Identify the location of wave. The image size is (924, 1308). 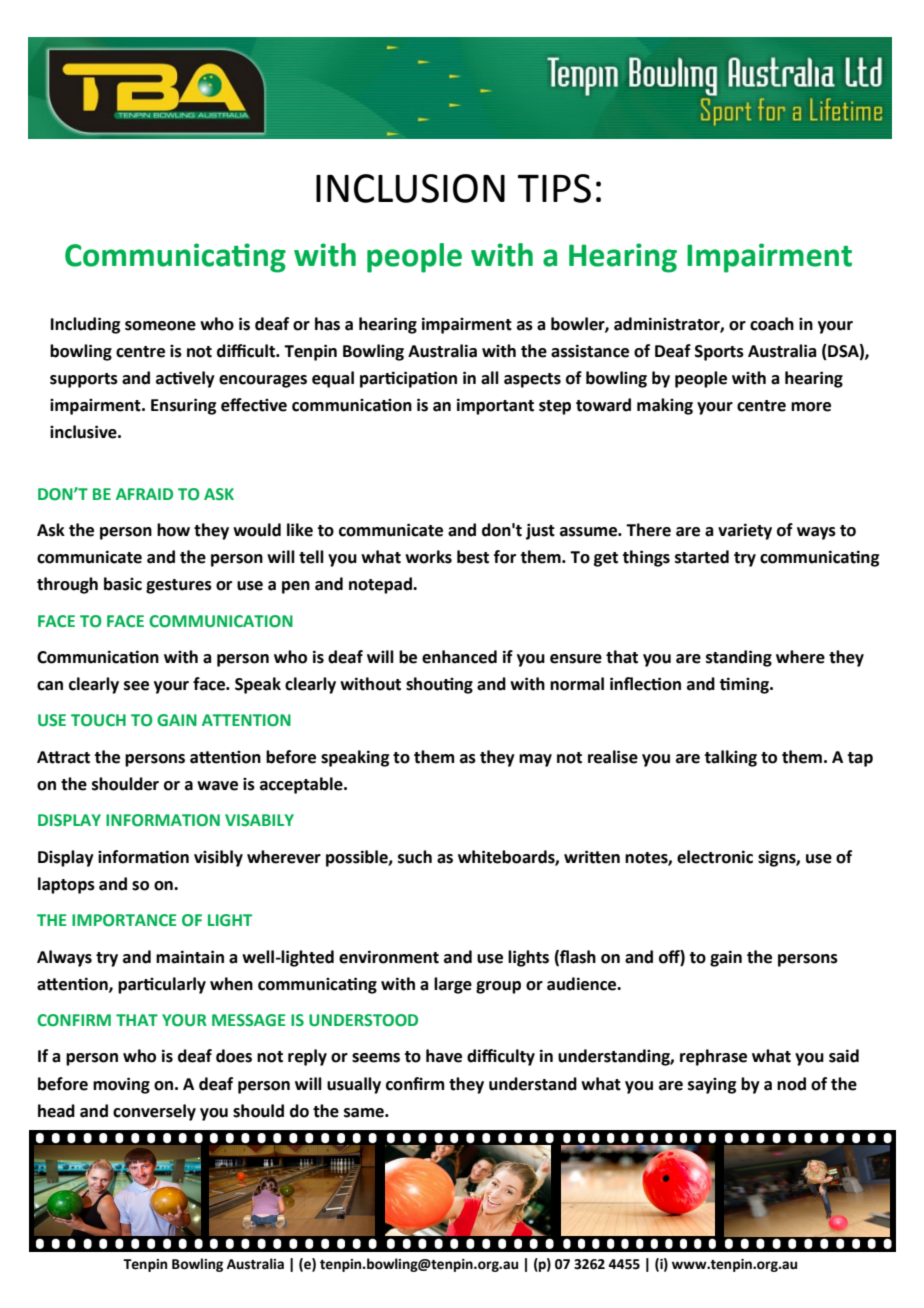
(217, 786).
